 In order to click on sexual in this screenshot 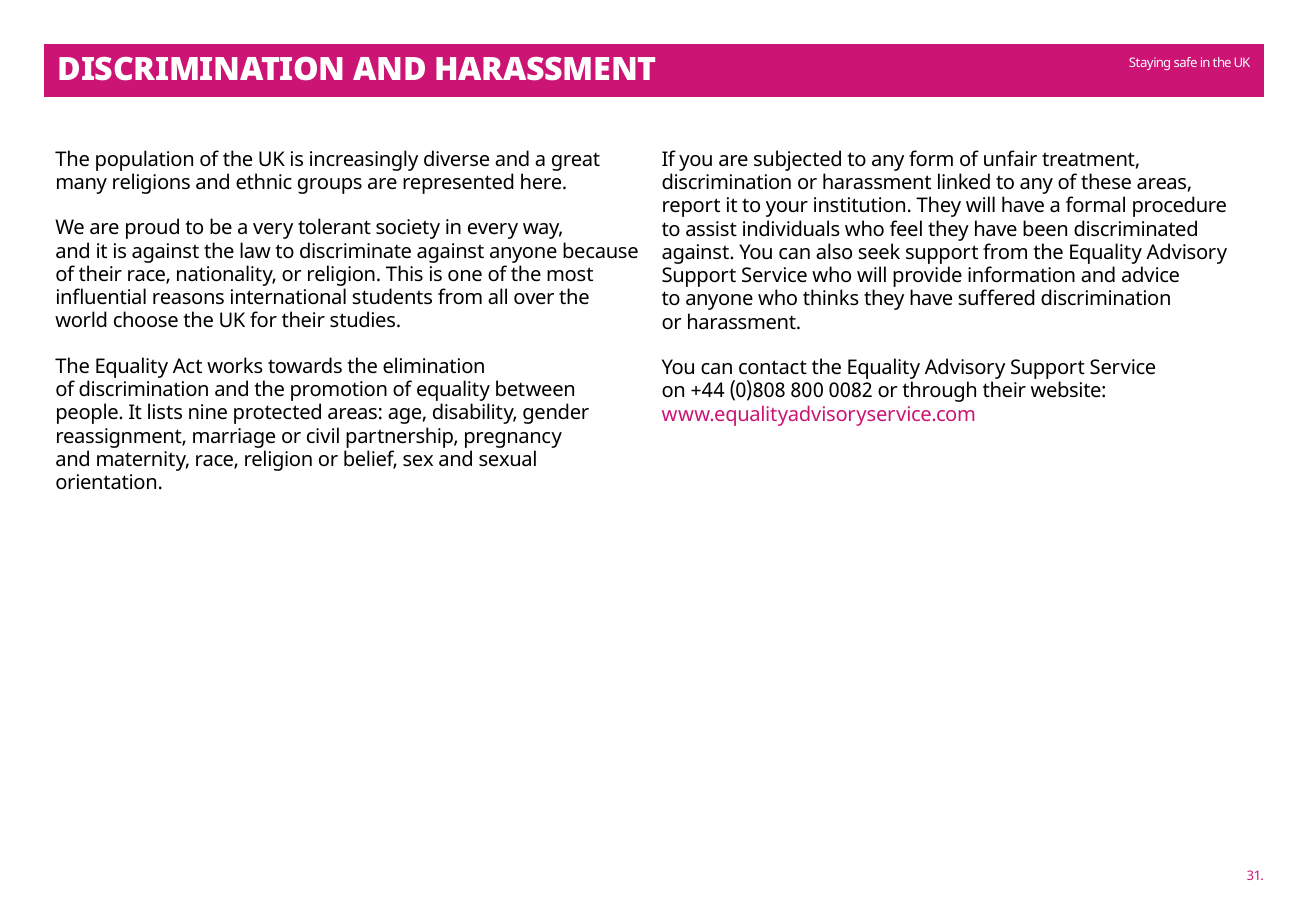, I will do `click(507, 458)`.
